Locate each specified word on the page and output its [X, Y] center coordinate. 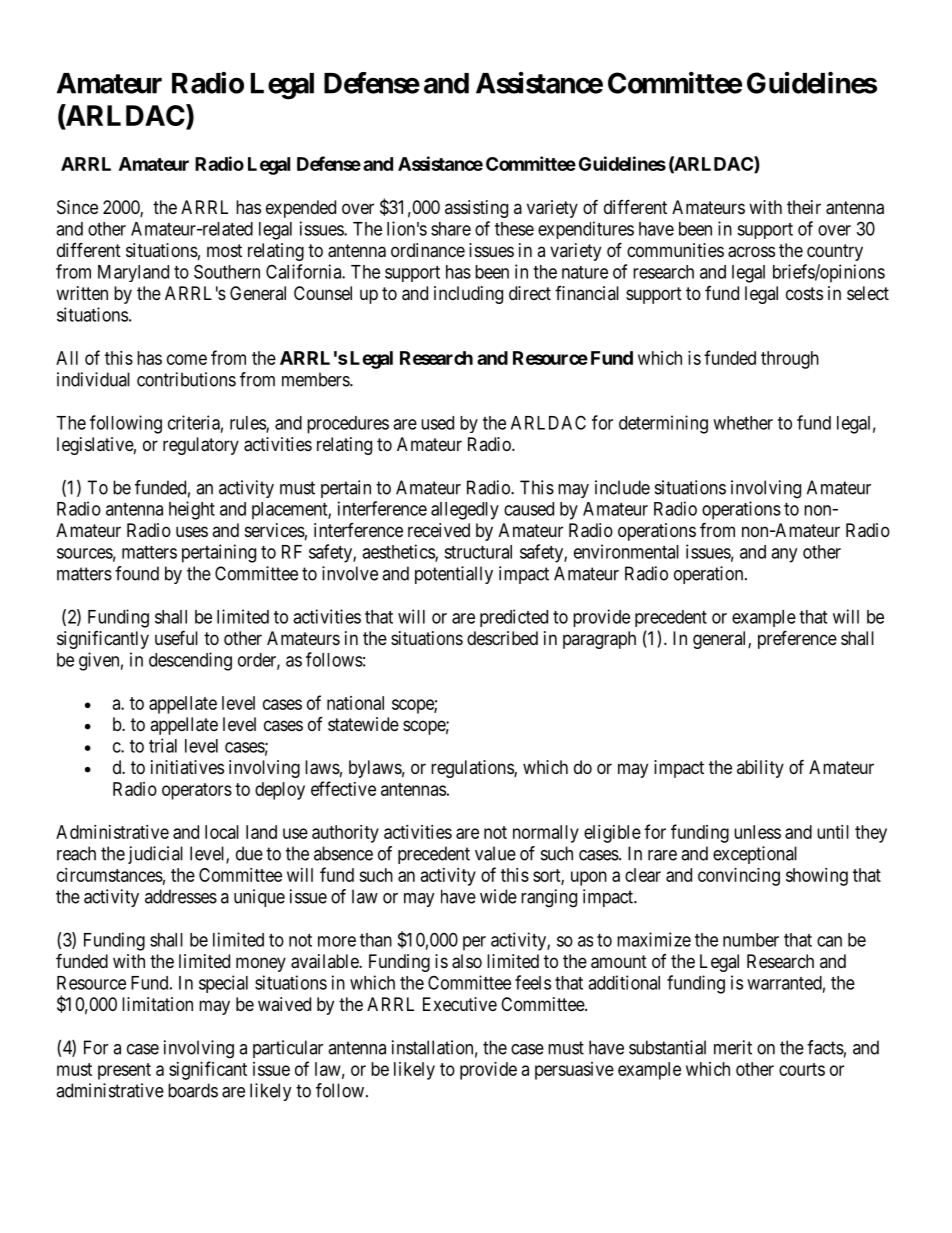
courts [802, 1069]
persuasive [574, 1071]
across [751, 252]
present [124, 1071]
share [451, 229]
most [224, 250]
